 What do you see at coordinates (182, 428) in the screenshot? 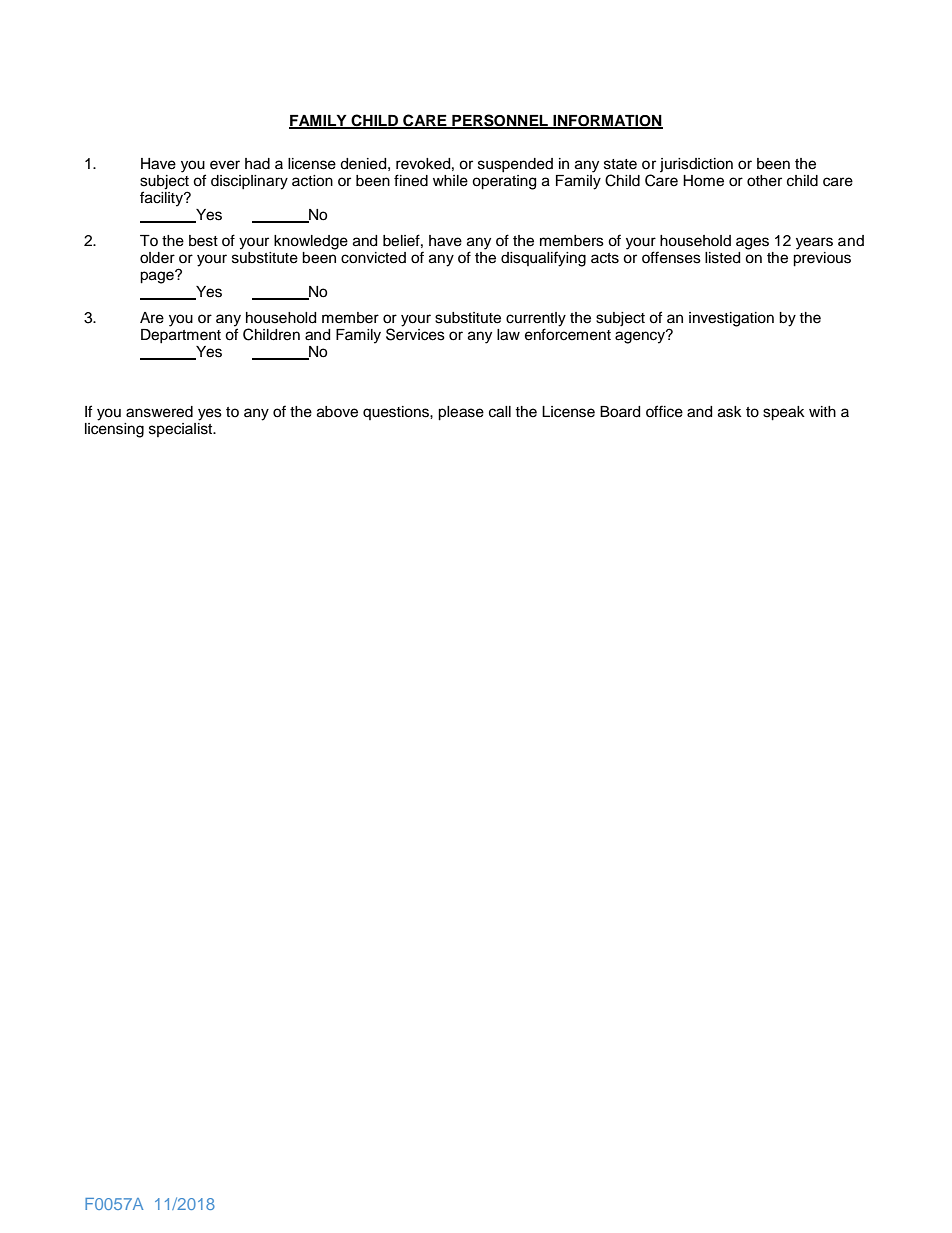
I see `specialist` at bounding box center [182, 428].
